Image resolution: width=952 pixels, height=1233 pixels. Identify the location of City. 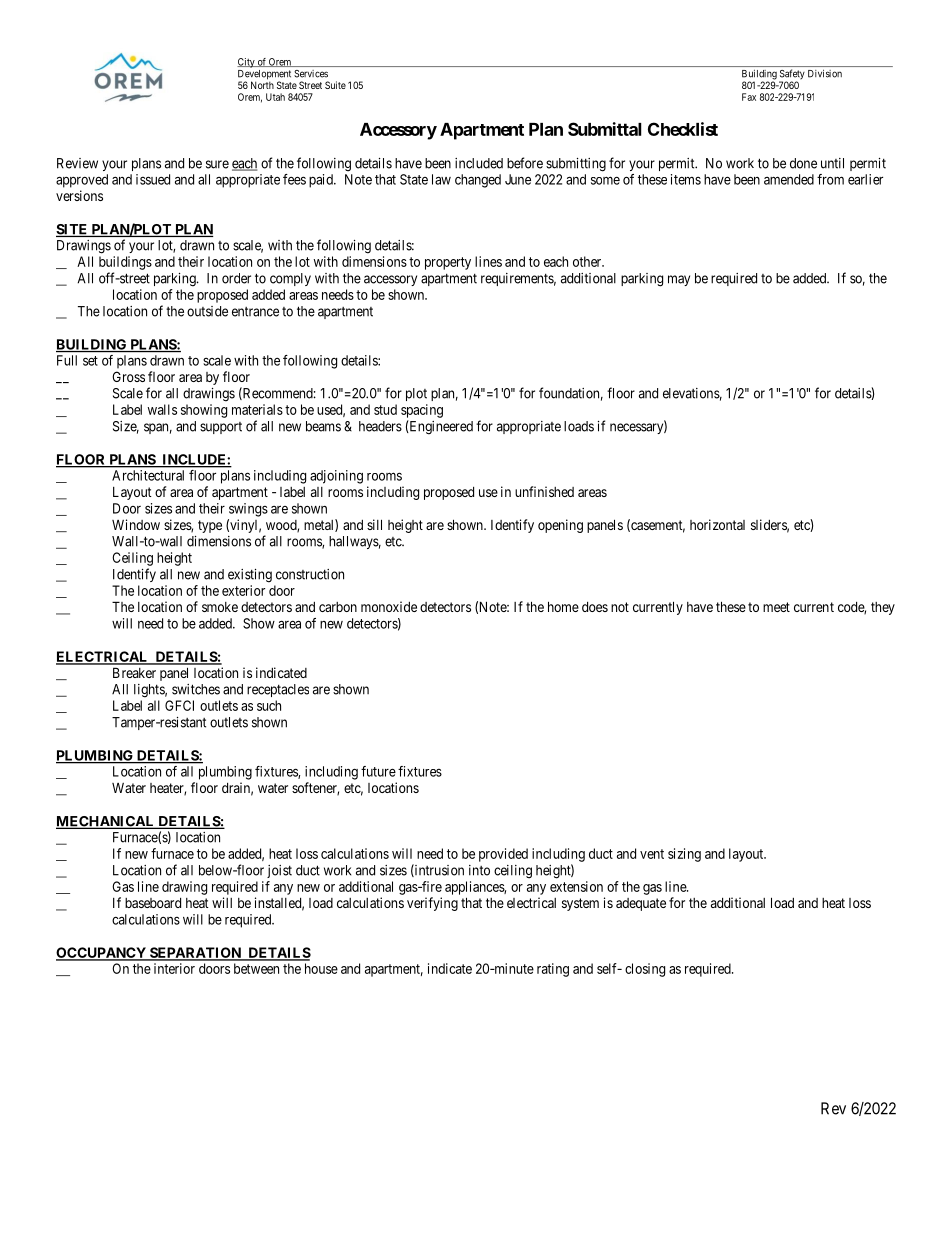
(247, 63).
